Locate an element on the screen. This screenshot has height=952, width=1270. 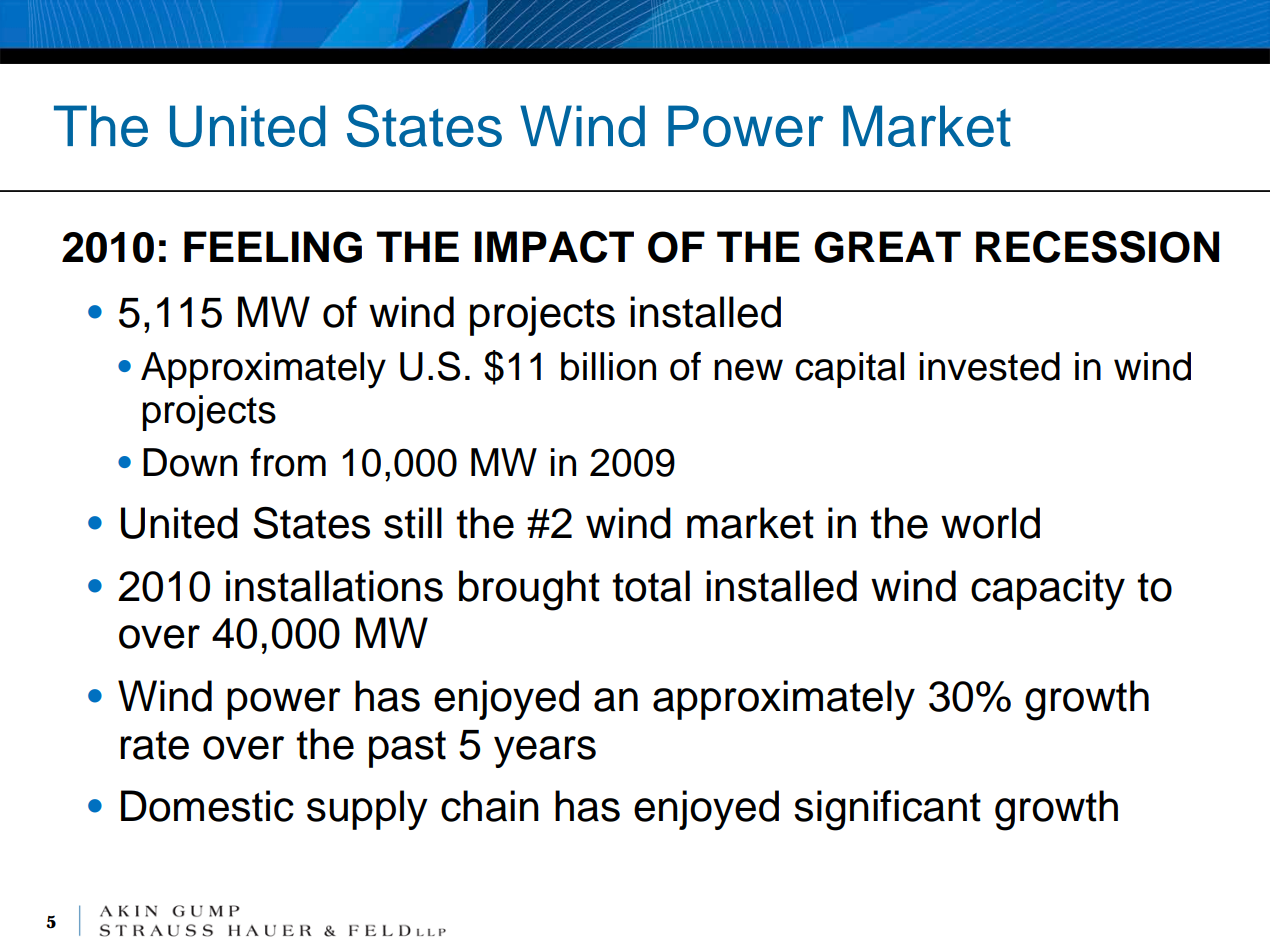
capacity is located at coordinates (1048, 590).
